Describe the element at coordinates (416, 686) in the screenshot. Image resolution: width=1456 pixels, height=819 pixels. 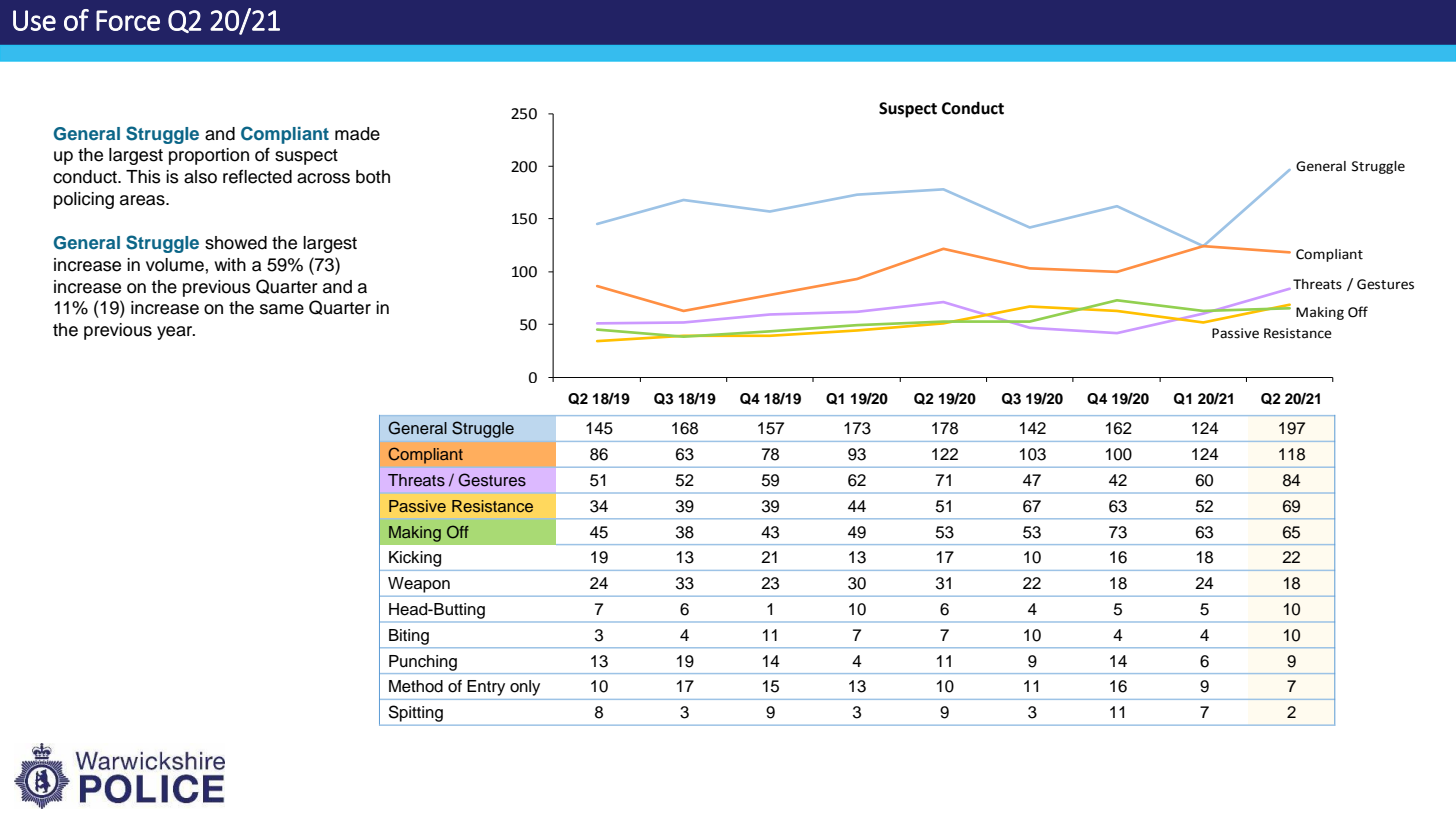
I see `Method` at that location.
